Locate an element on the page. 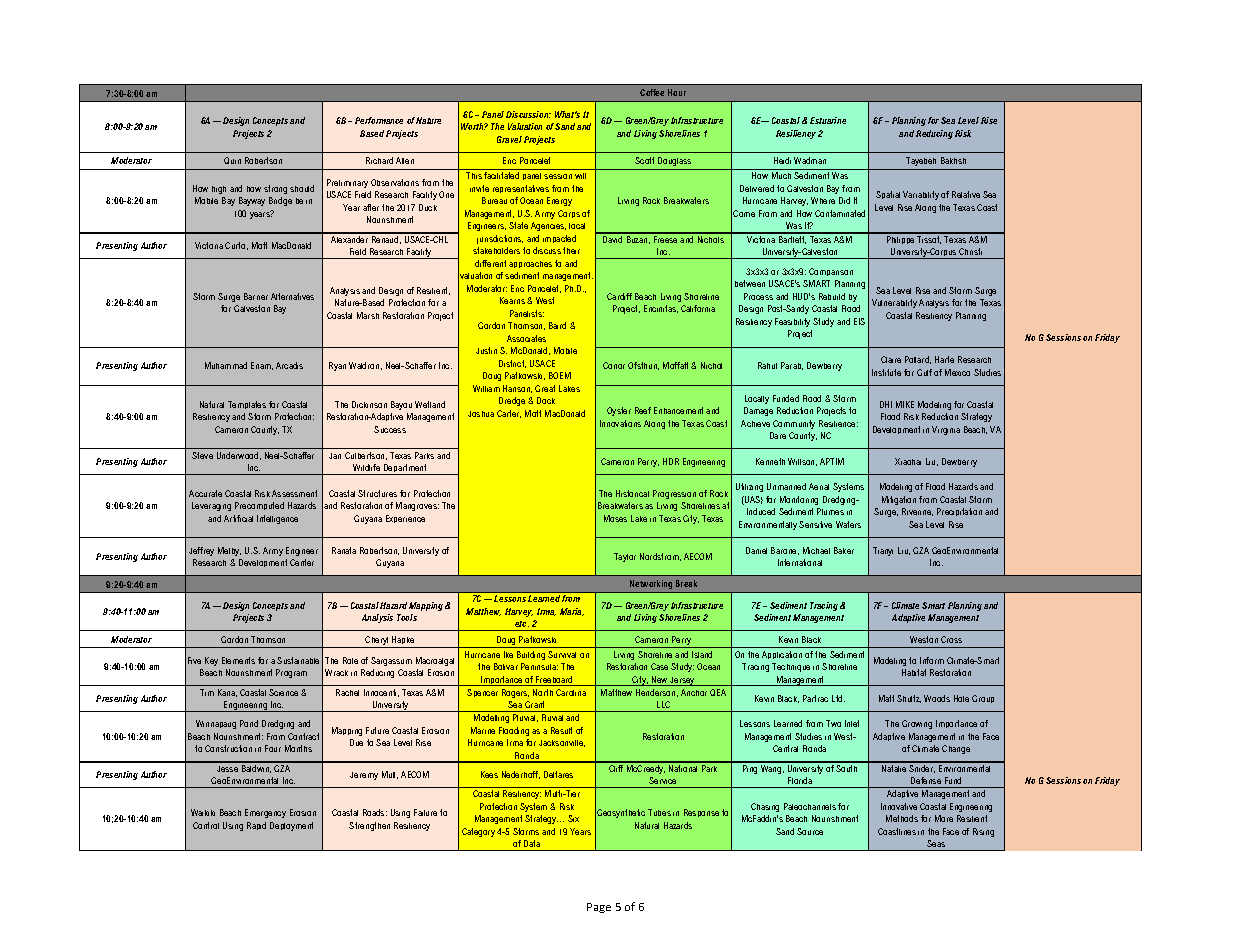  Estuarine is located at coordinates (828, 120).
